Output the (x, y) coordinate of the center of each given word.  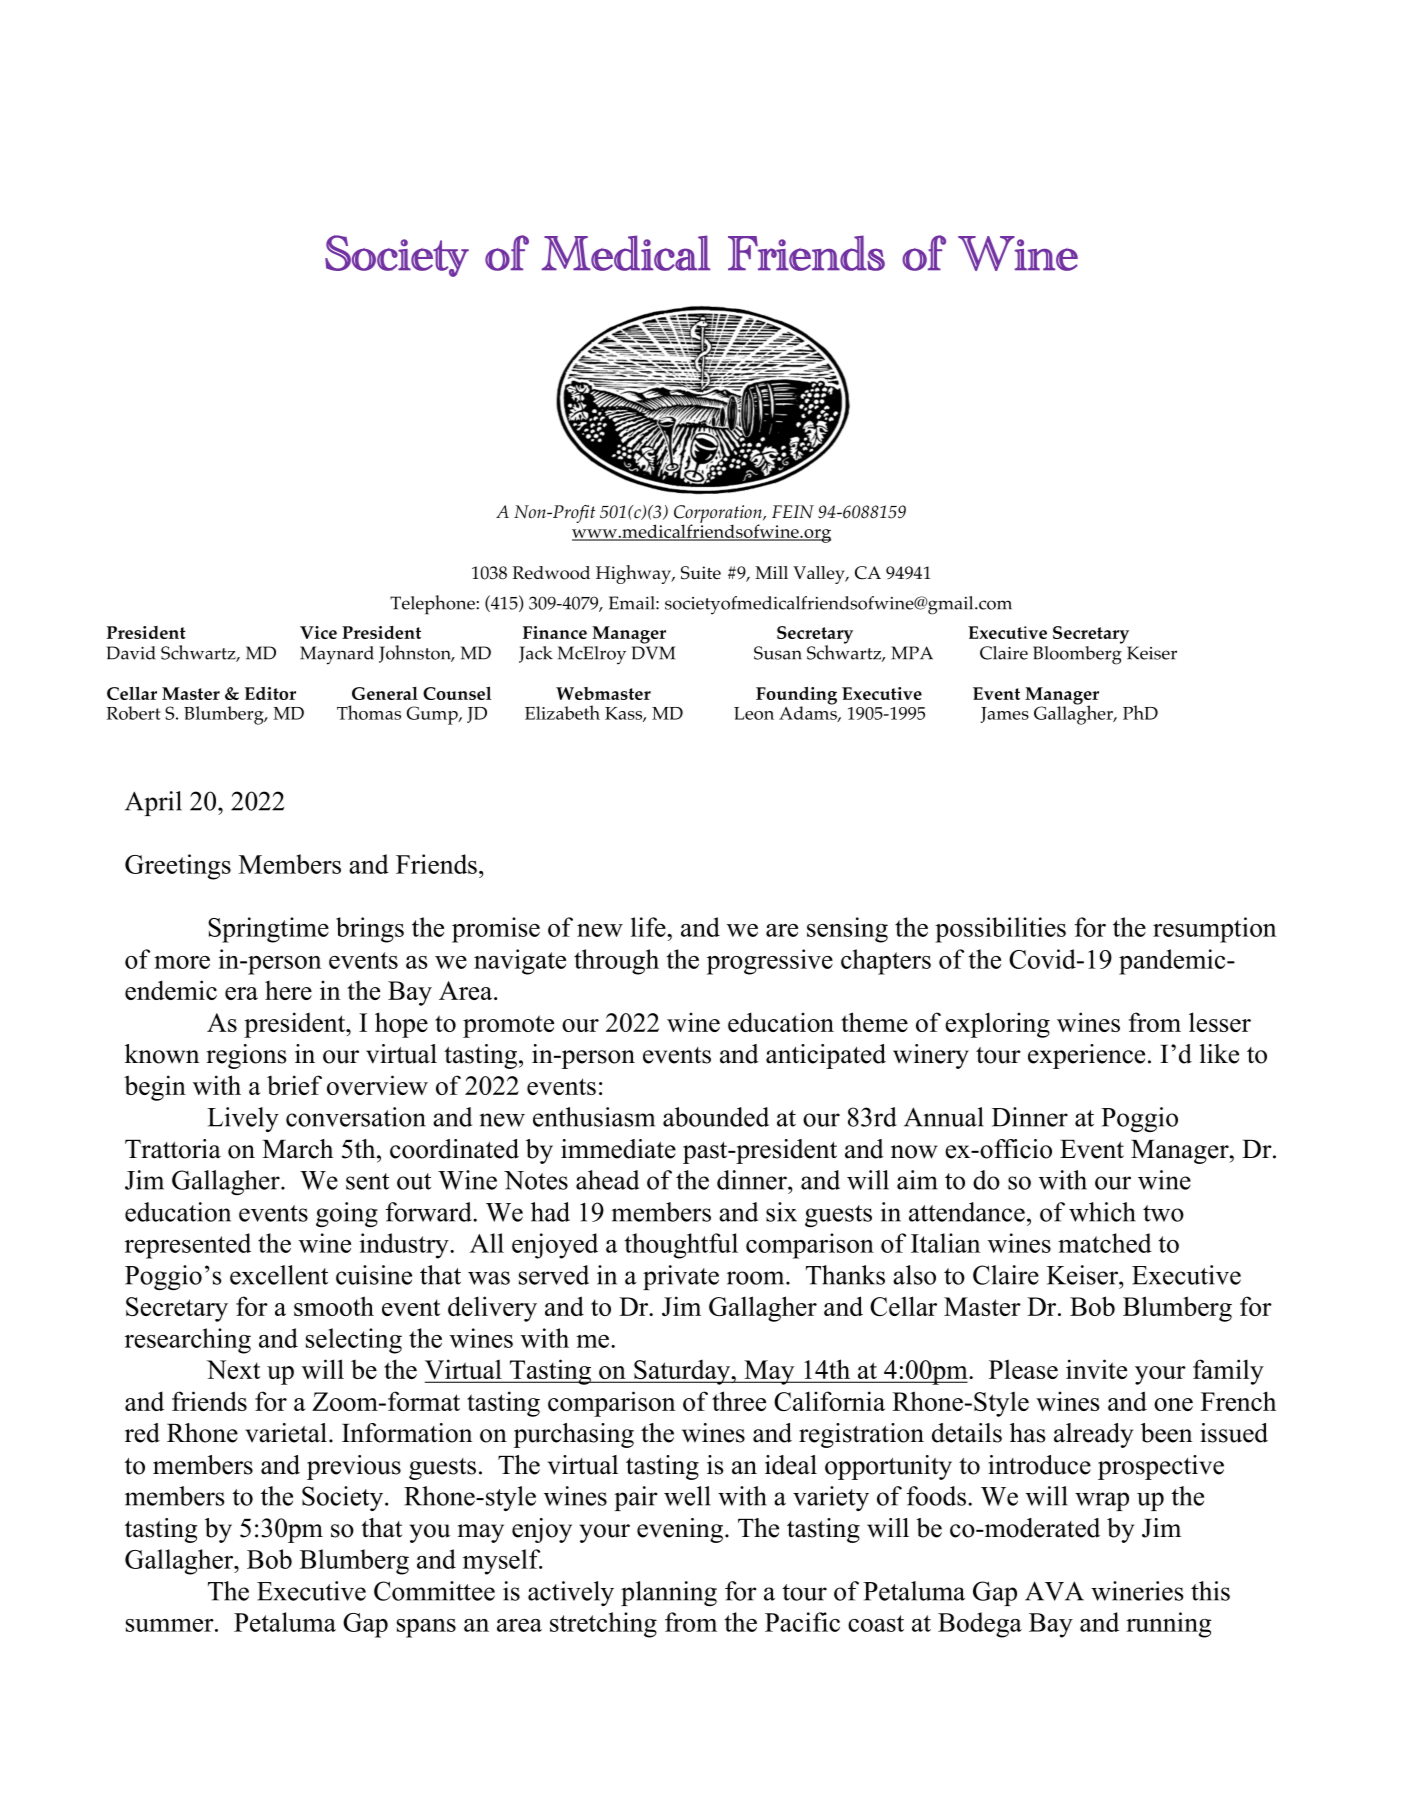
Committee (434, 1591)
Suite (701, 573)
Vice (318, 632)
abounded (716, 1117)
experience (1086, 1056)
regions (246, 1056)
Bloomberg (1077, 655)
